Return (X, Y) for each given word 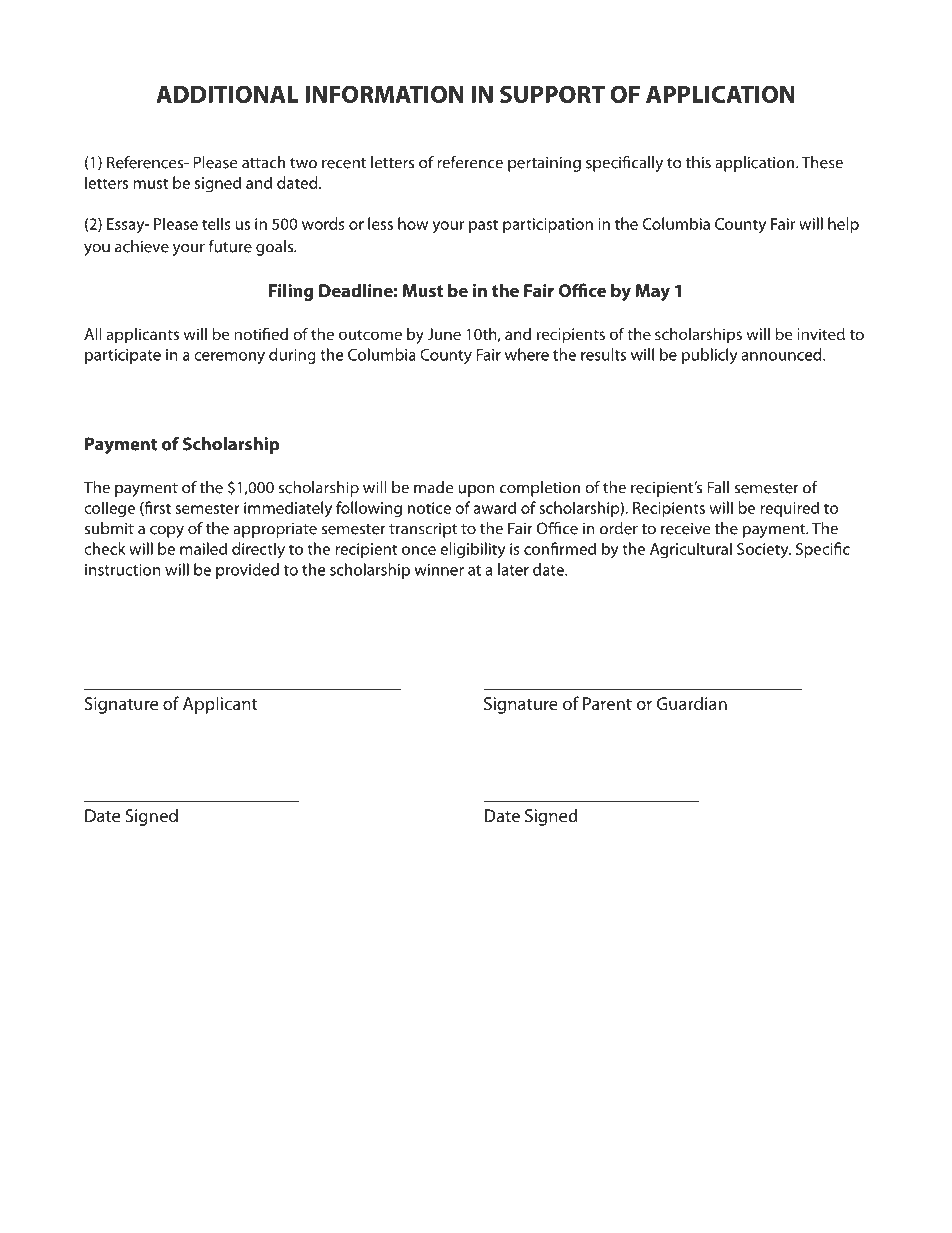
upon (476, 491)
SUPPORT (552, 94)
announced (782, 354)
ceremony (229, 358)
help (843, 225)
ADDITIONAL (227, 94)
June (444, 334)
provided (247, 571)
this (698, 162)
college (109, 509)
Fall (718, 487)
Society (764, 551)
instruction (123, 570)
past (483, 226)
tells (216, 223)
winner (439, 570)
